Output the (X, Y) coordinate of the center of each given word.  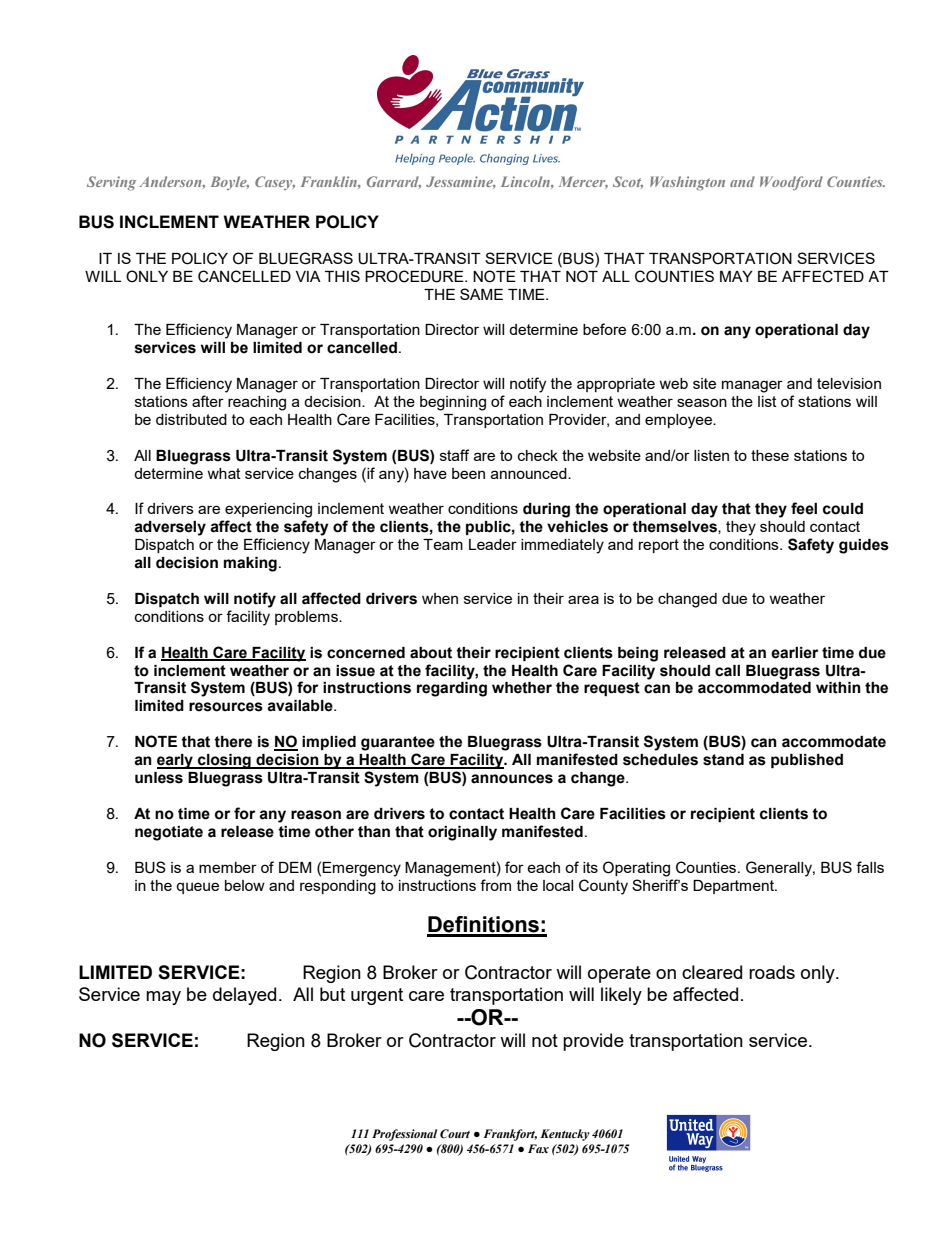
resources (226, 707)
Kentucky (565, 1135)
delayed (244, 996)
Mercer (583, 182)
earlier (794, 653)
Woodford (791, 183)
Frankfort (510, 1135)
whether (522, 688)
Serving (111, 183)
